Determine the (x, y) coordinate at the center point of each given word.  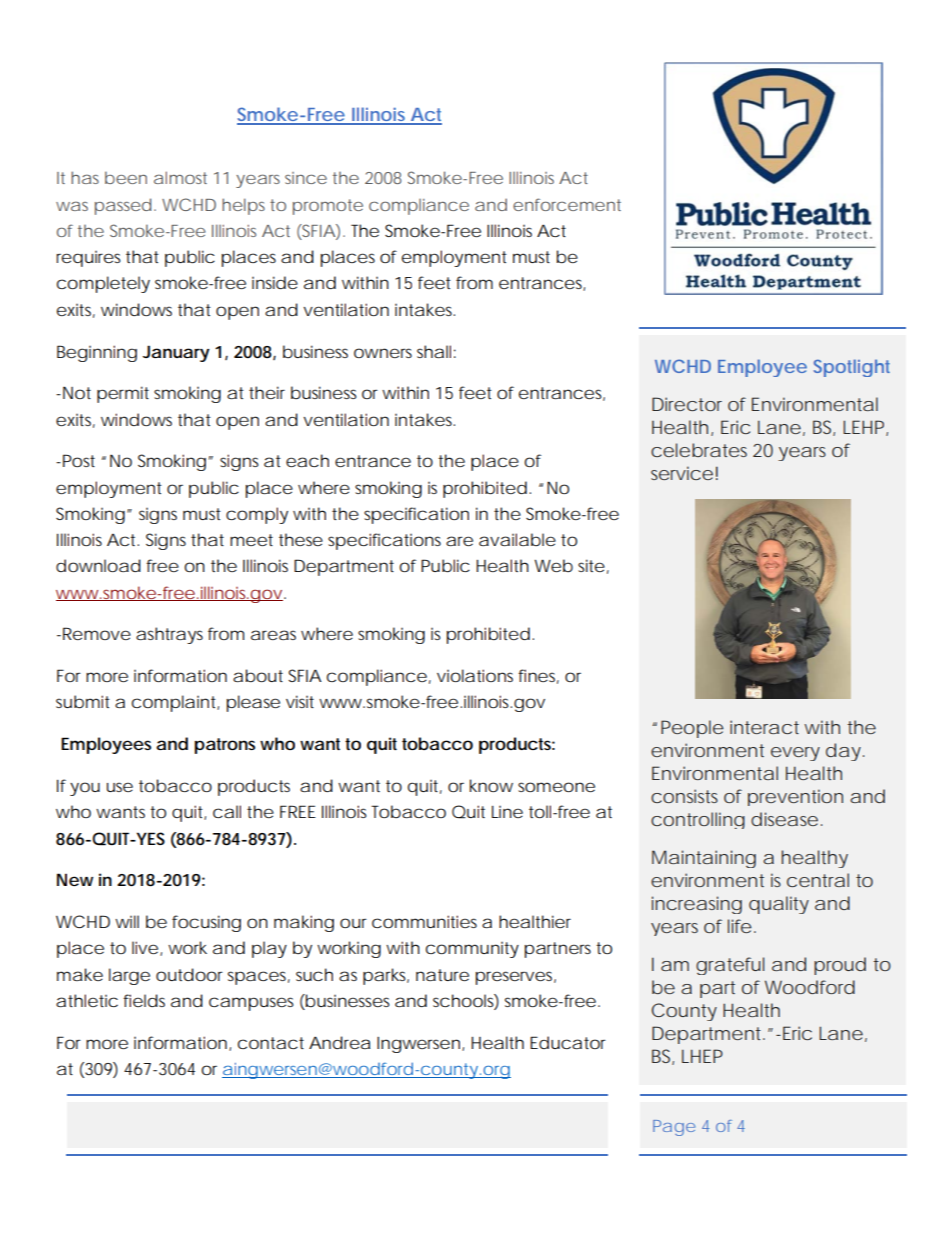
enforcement (567, 204)
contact (271, 1043)
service (682, 473)
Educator (568, 1042)
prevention (795, 797)
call (227, 811)
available (517, 539)
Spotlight (852, 368)
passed (123, 206)
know (491, 785)
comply (257, 515)
